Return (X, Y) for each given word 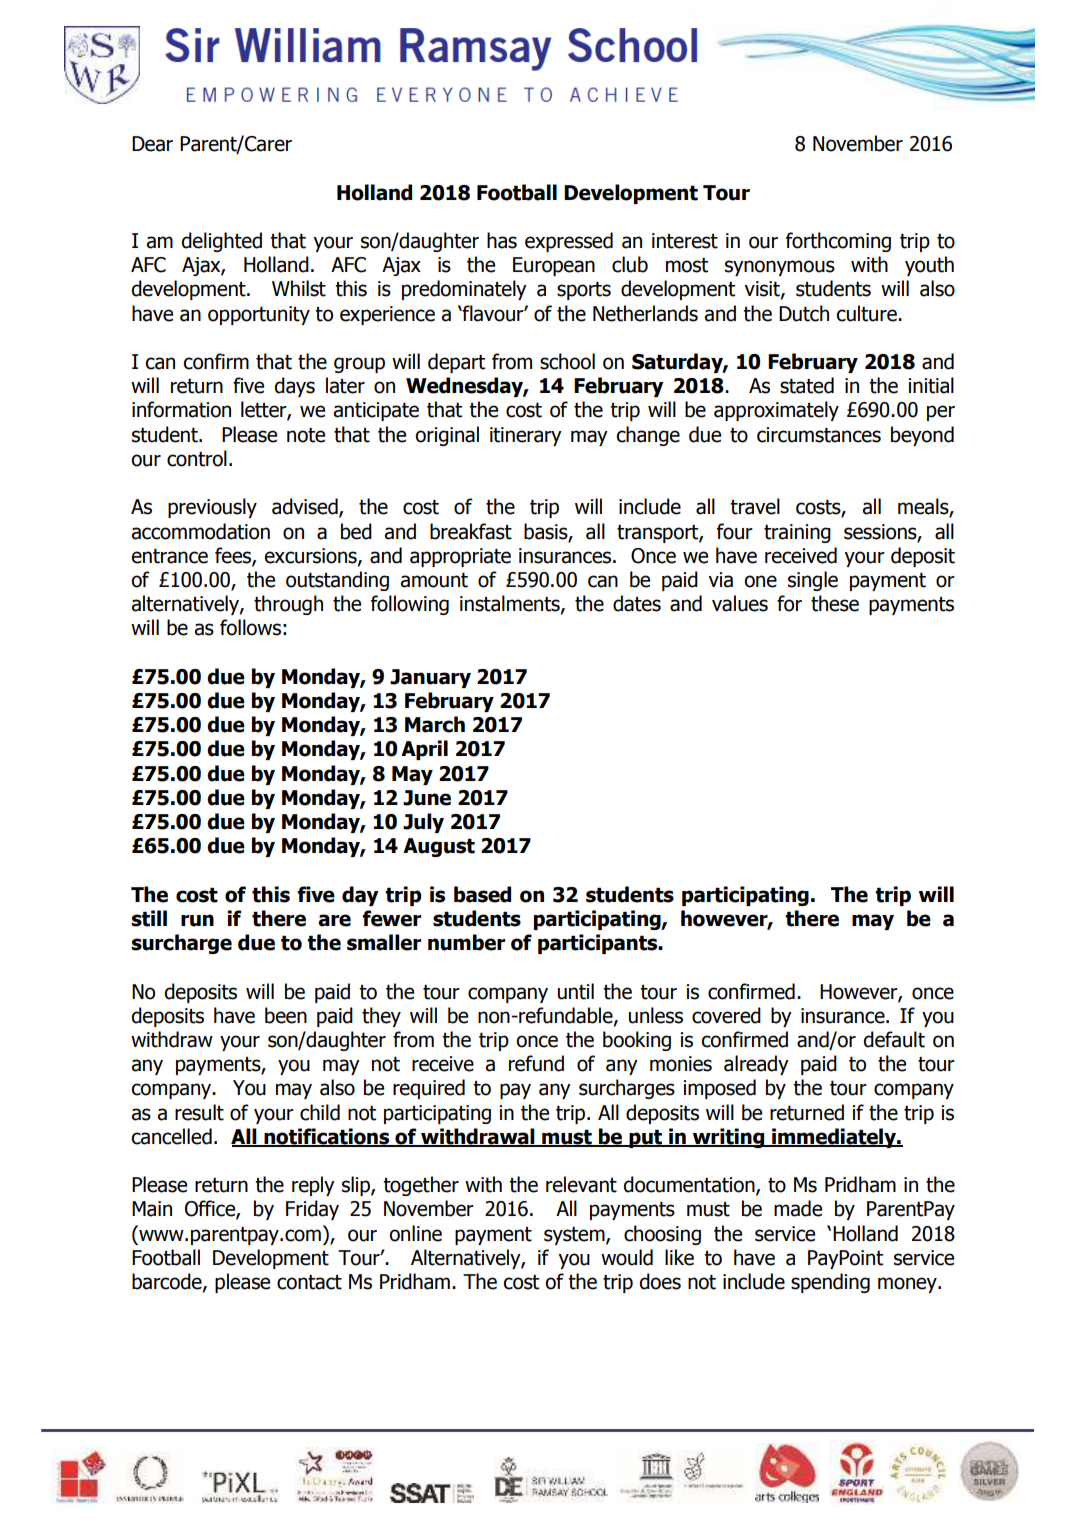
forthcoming (838, 242)
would (627, 1257)
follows (250, 627)
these (835, 603)
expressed (569, 242)
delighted (221, 242)
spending (830, 1283)
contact (309, 1282)
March (435, 724)
